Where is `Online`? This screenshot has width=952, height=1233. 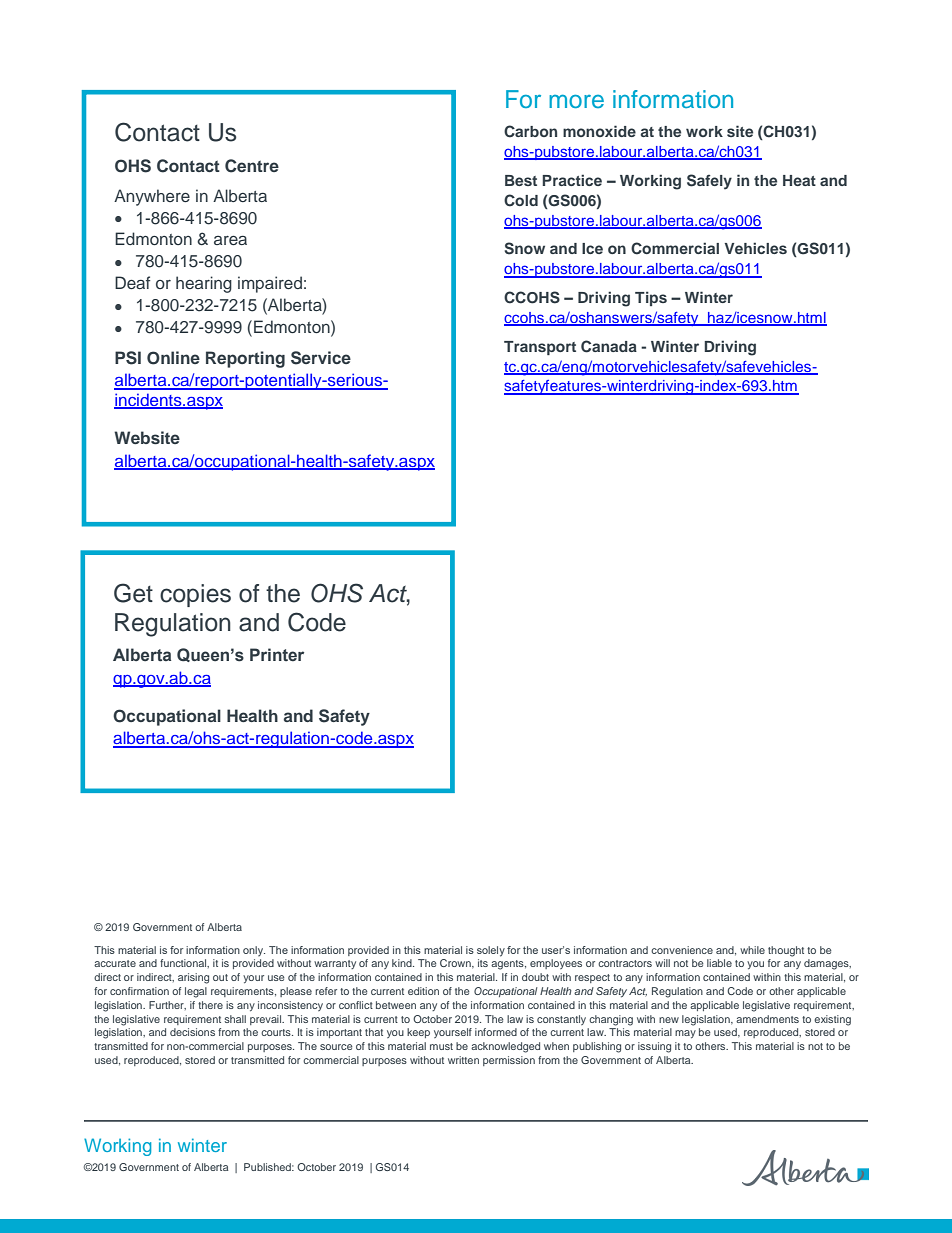 Online is located at coordinates (173, 358).
